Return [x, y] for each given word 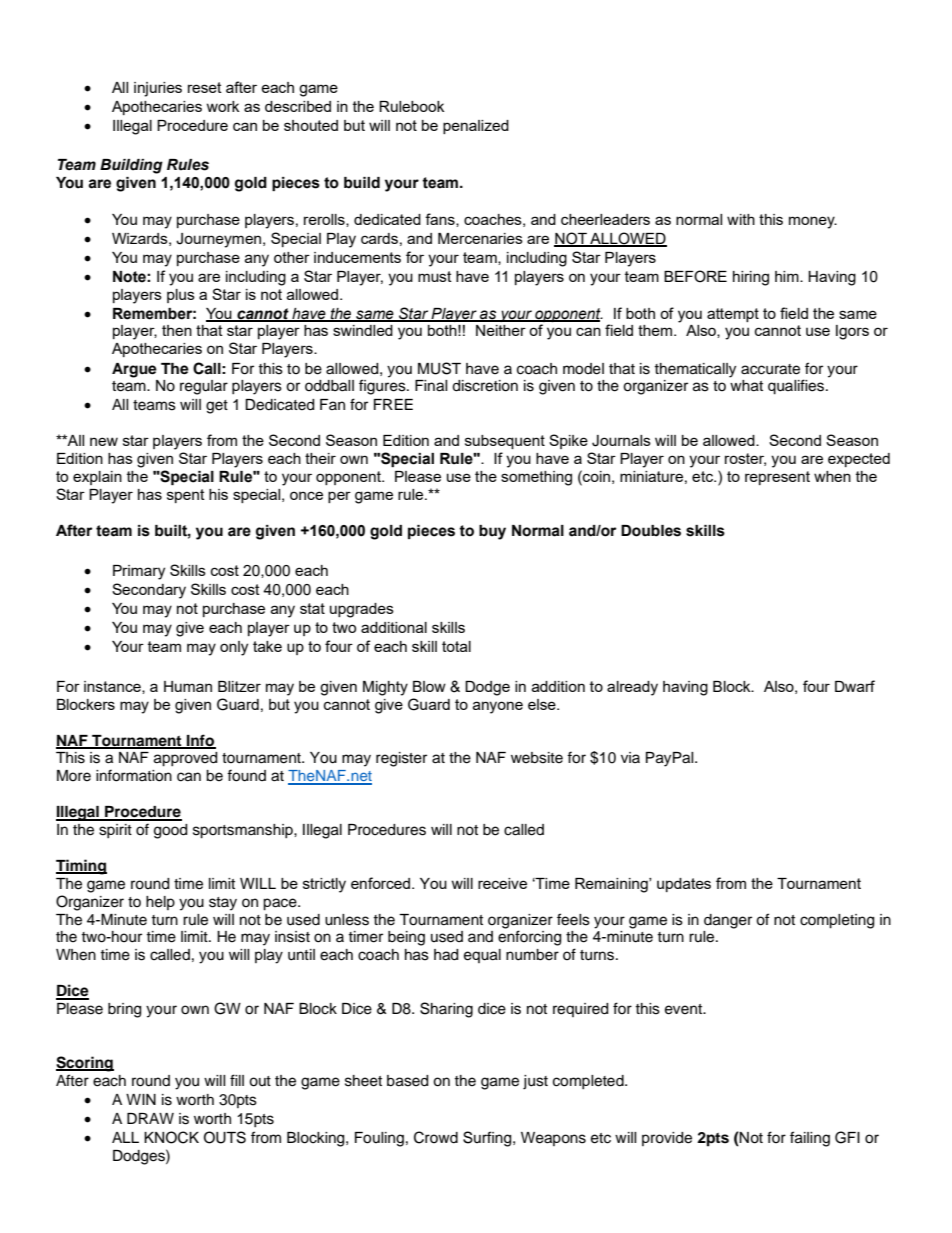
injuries [158, 89]
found [246, 775]
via [630, 757]
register [401, 759]
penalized [476, 127]
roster [745, 459]
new [104, 441]
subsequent [505, 442]
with [741, 219]
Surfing [488, 1139]
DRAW [150, 1118]
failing [810, 1139]
